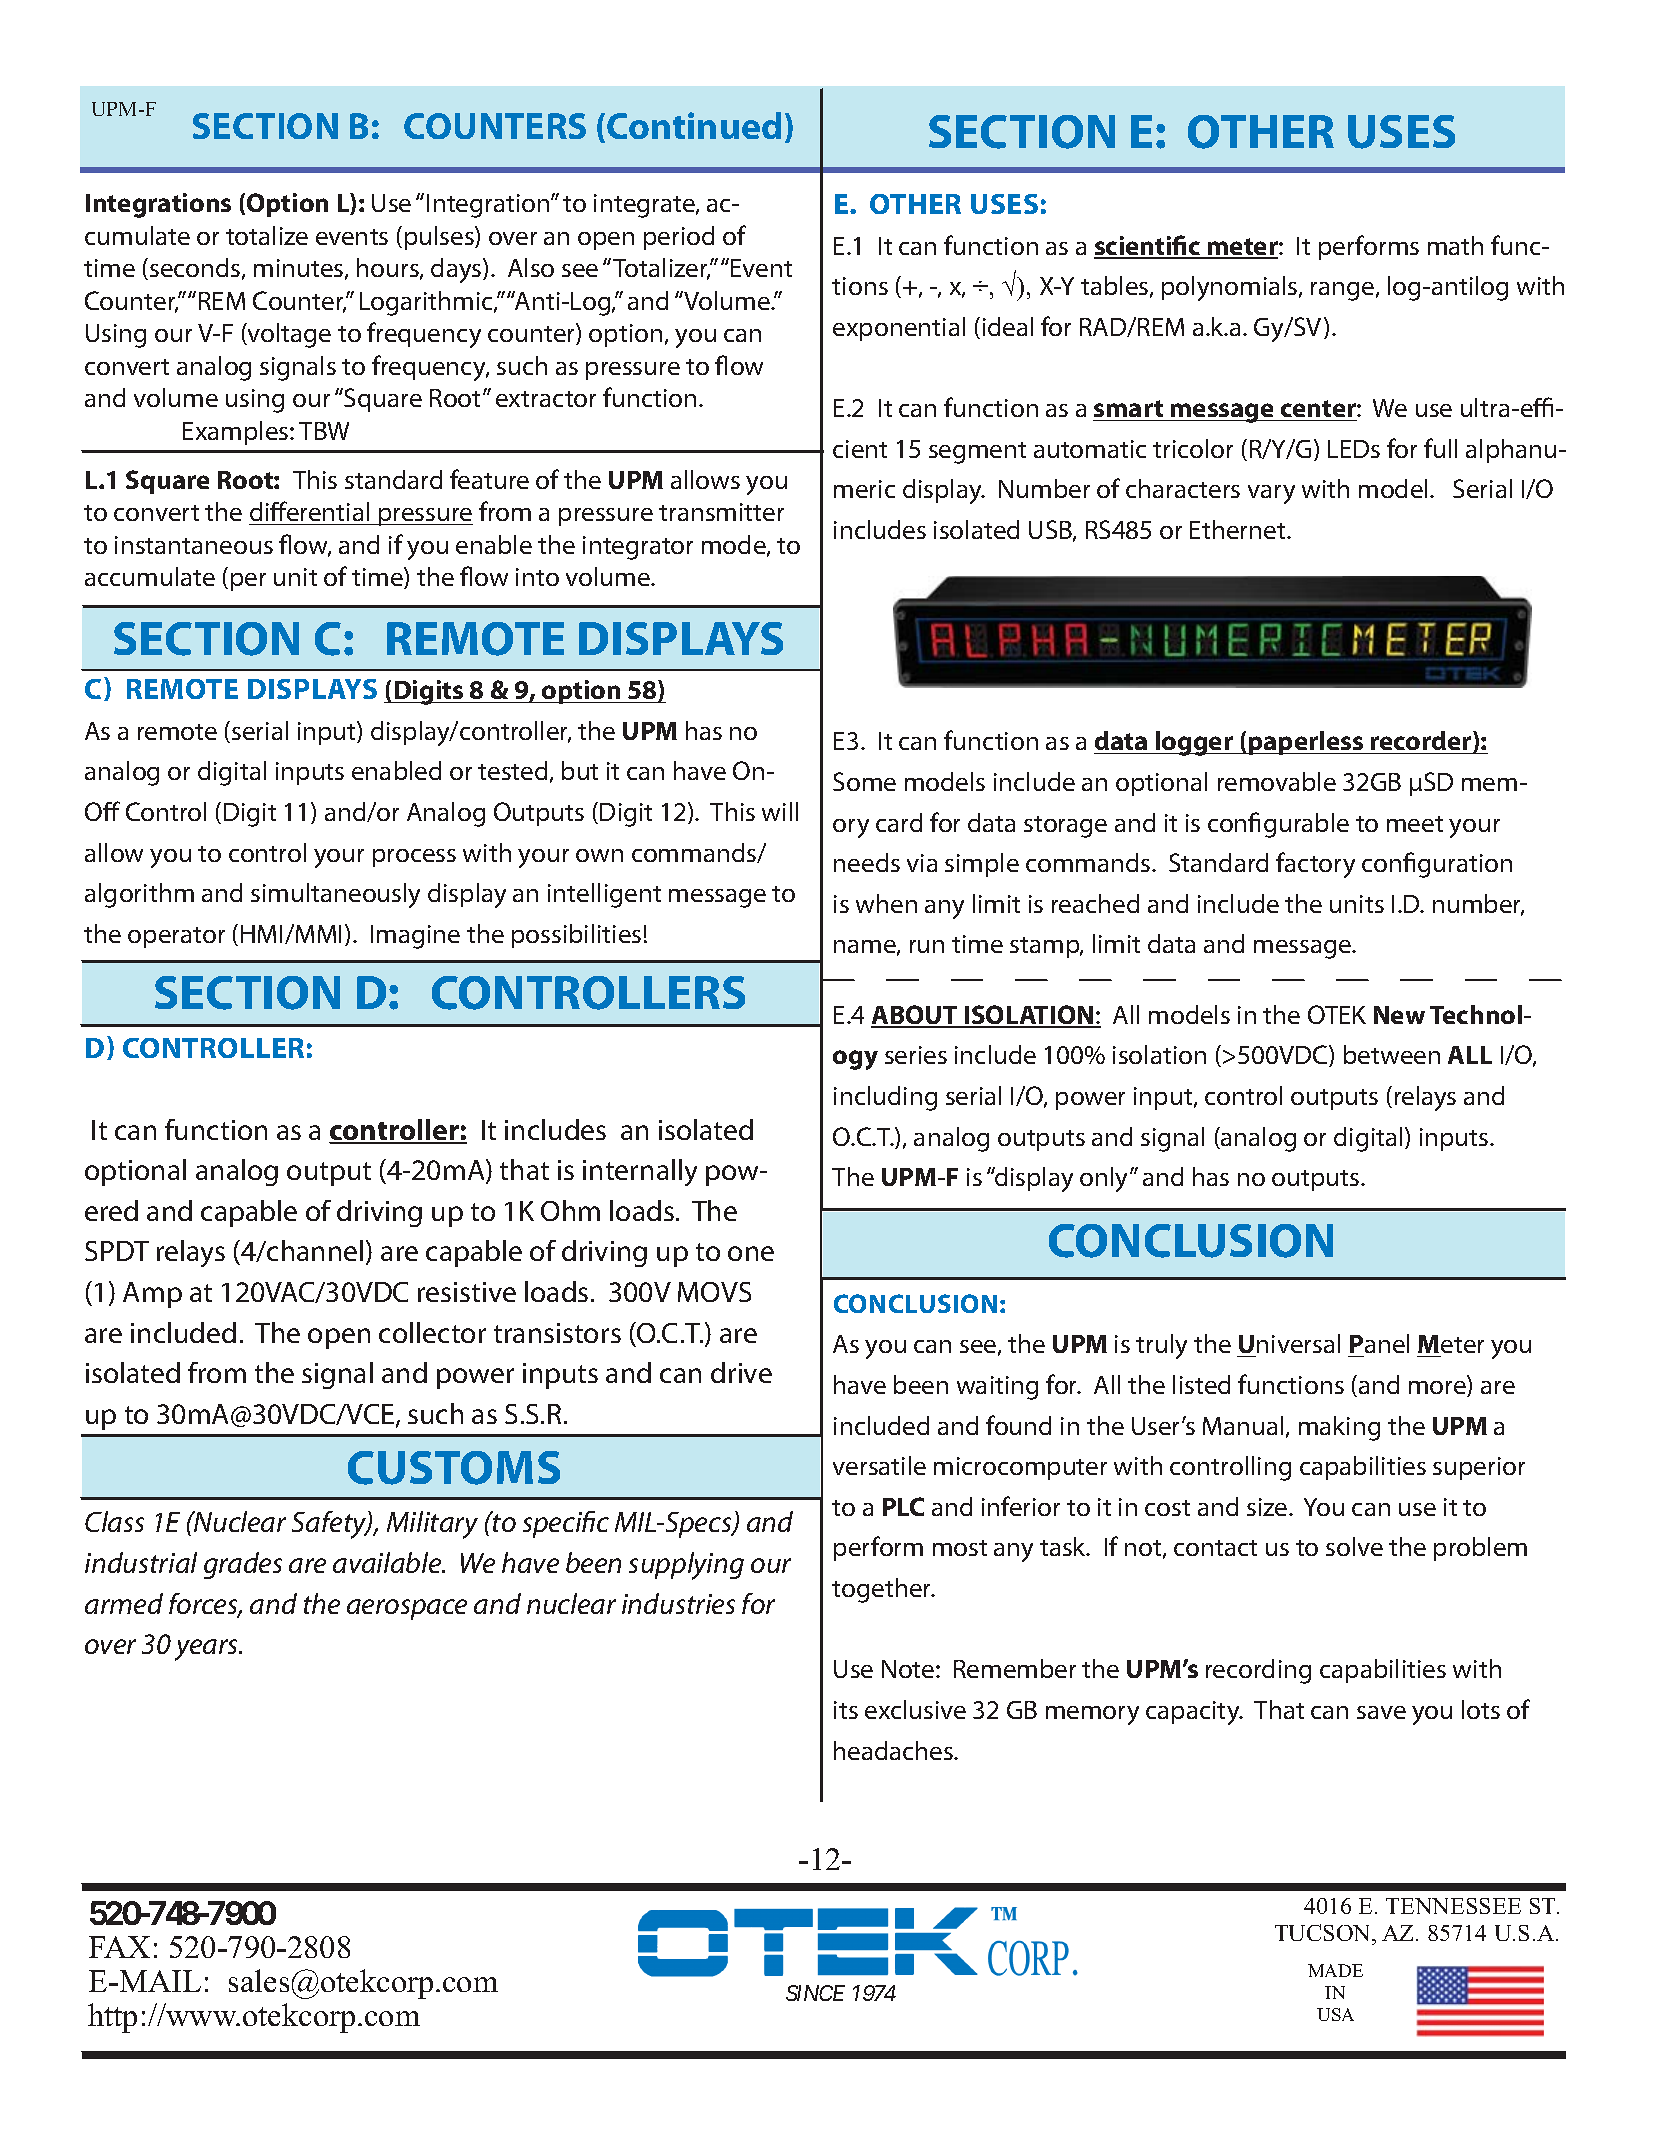 The height and width of the screenshot is (2145, 1657). What do you see at coordinates (1455, 245) in the screenshot?
I see `math` at bounding box center [1455, 245].
